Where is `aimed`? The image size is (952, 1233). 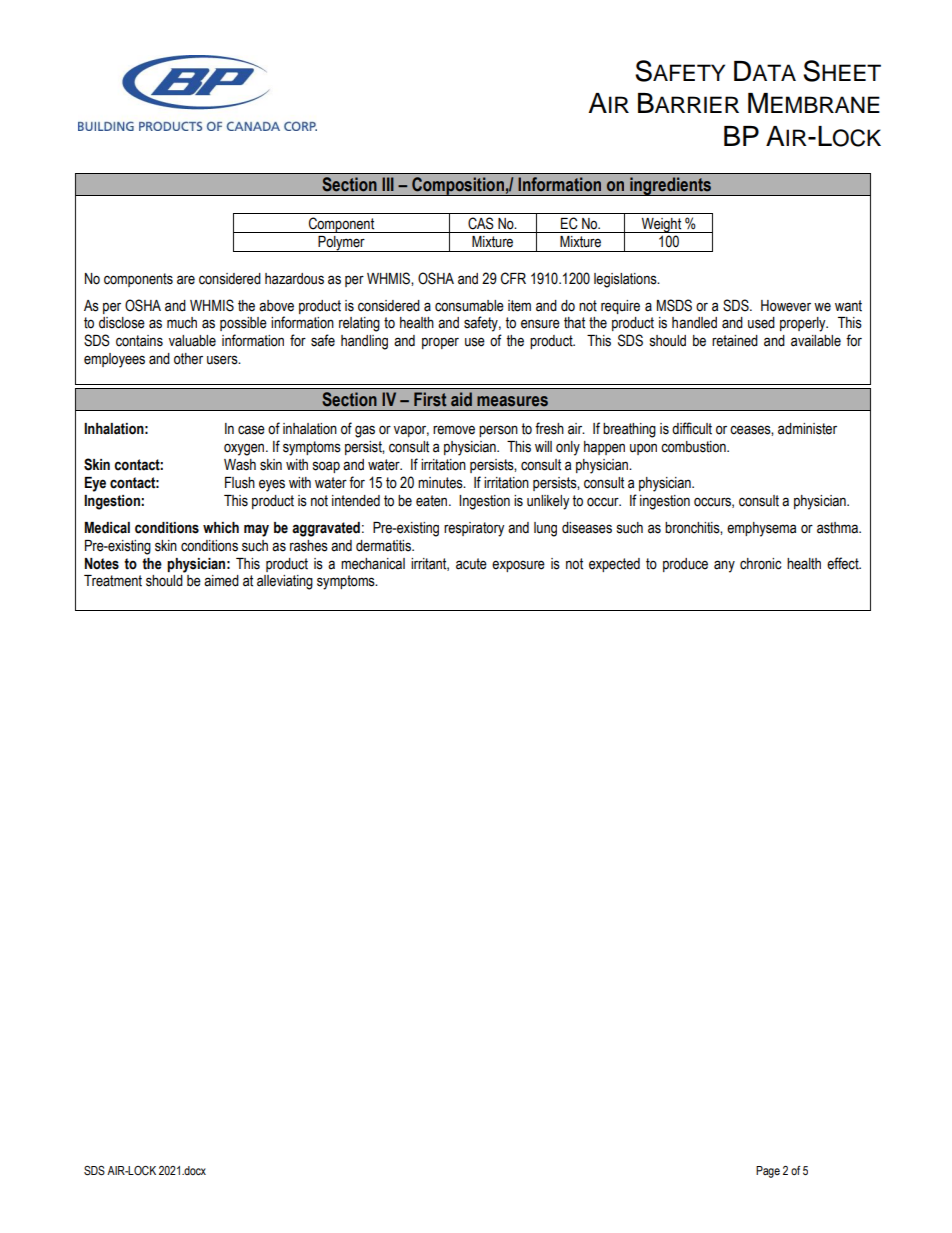 aimed is located at coordinates (221, 581).
